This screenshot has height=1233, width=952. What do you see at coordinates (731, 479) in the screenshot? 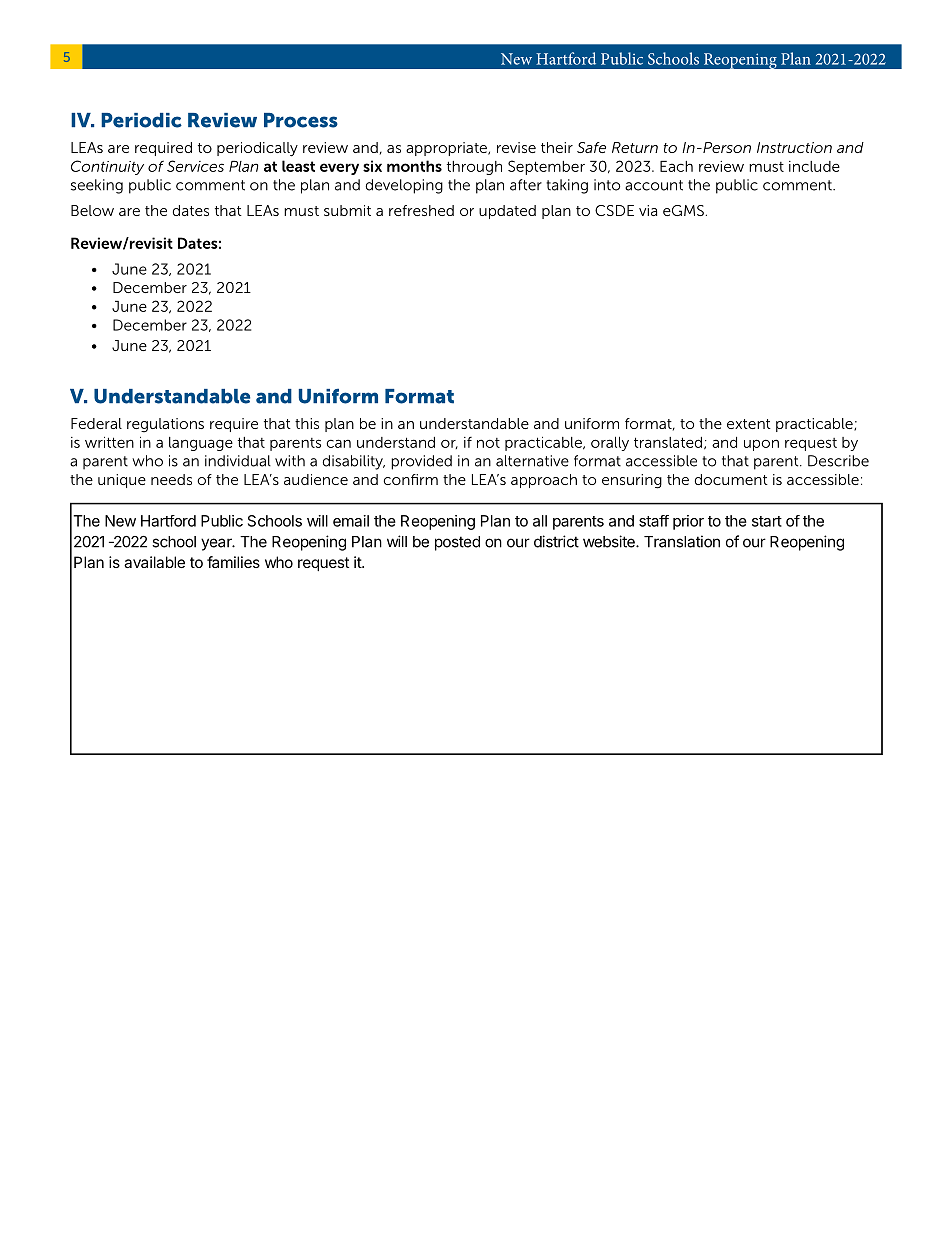
I see `document` at bounding box center [731, 479].
